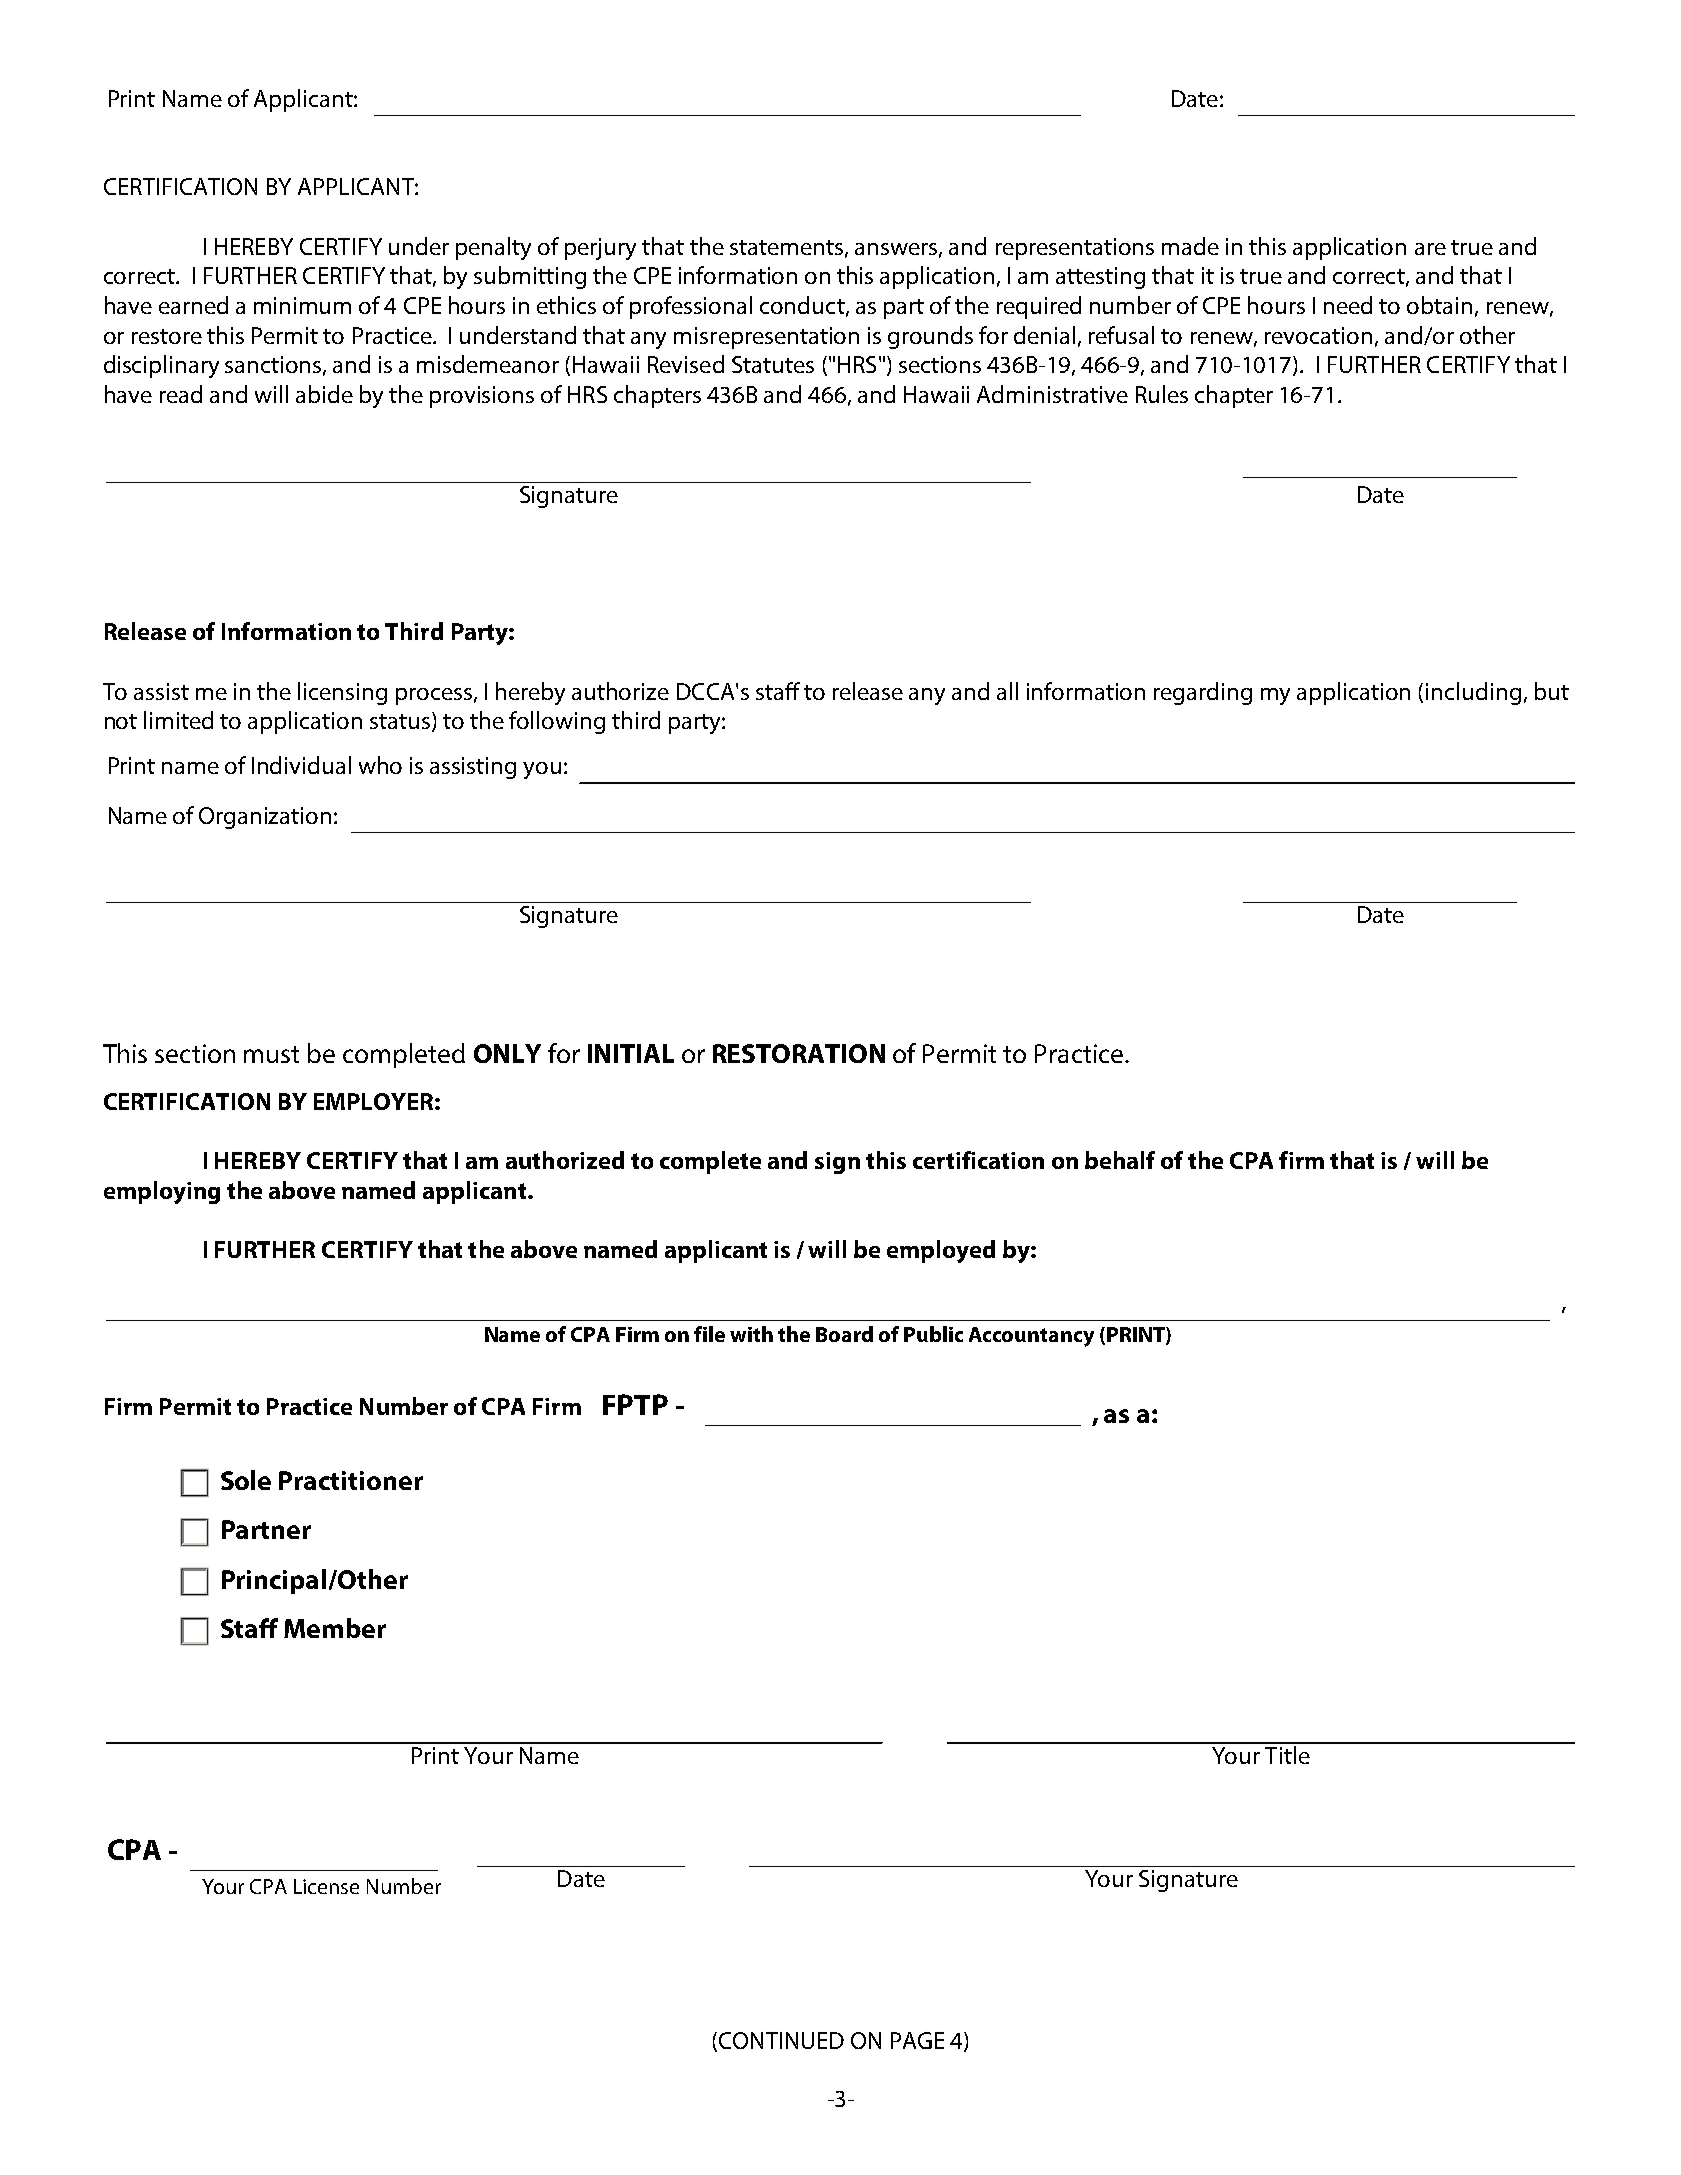  What do you see at coordinates (933, 1334) in the page?
I see `Public` at bounding box center [933, 1334].
